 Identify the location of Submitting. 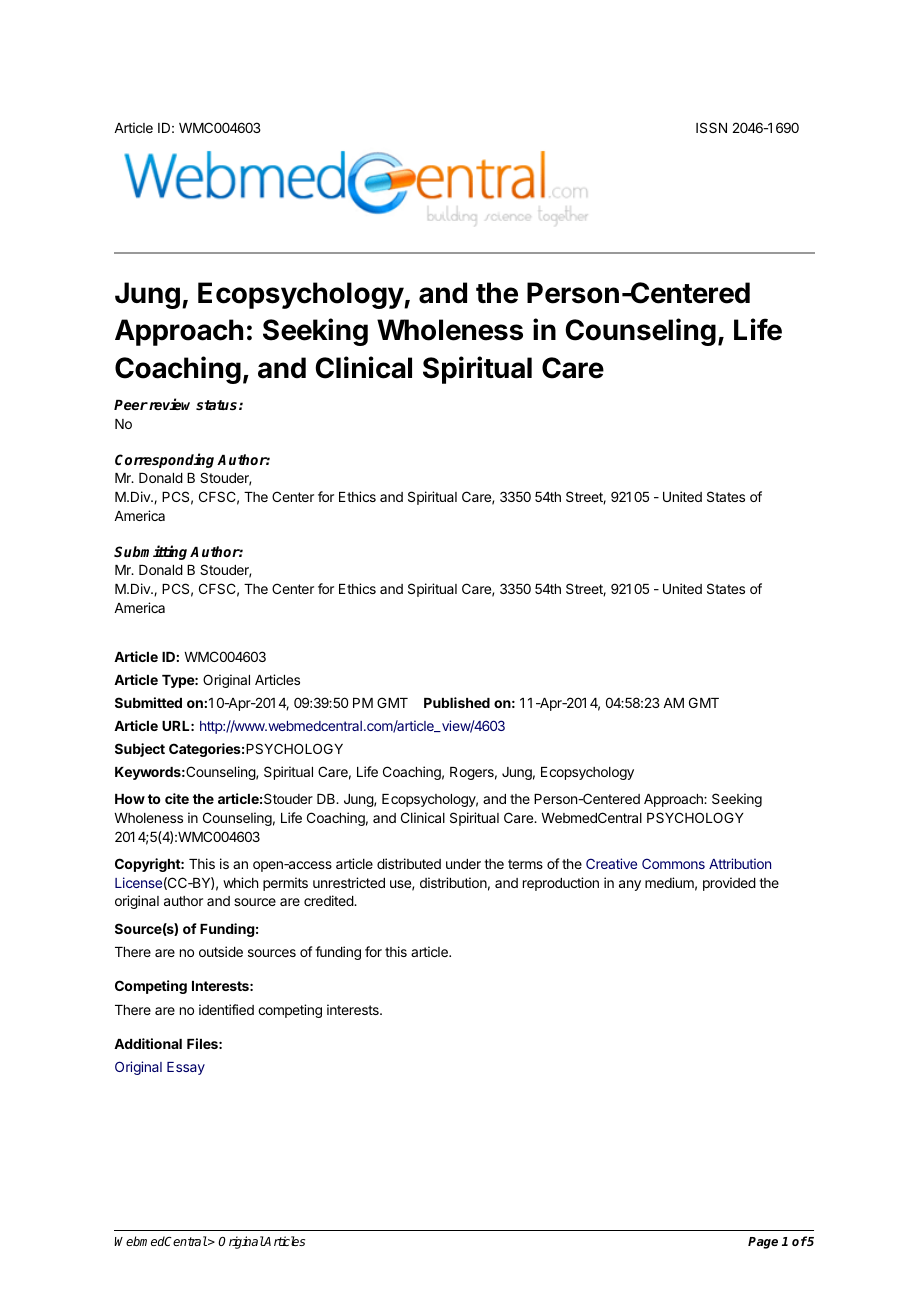
(150, 552).
